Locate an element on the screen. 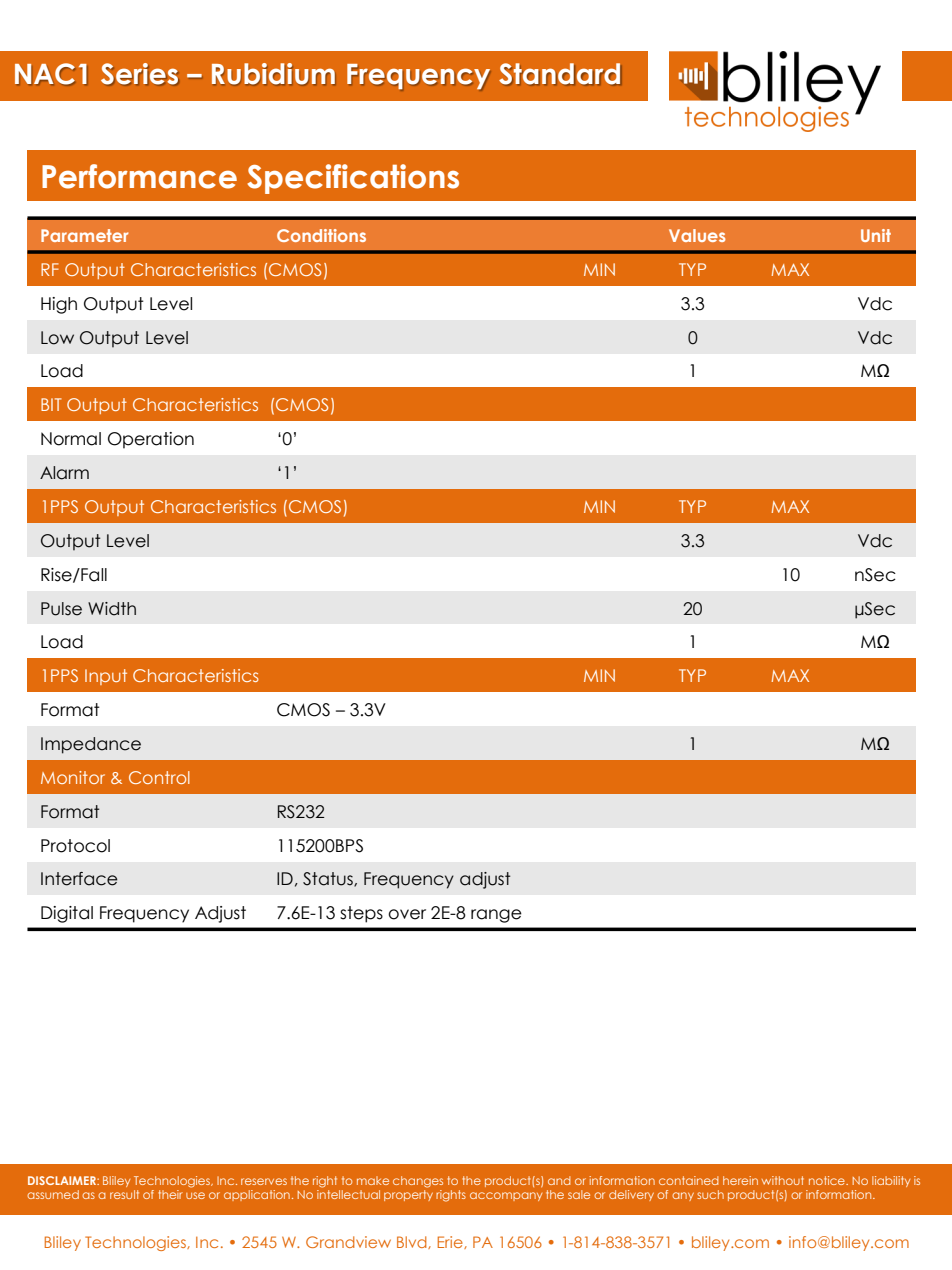 The height and width of the screenshot is (1270, 952). Performance is located at coordinates (139, 176).
